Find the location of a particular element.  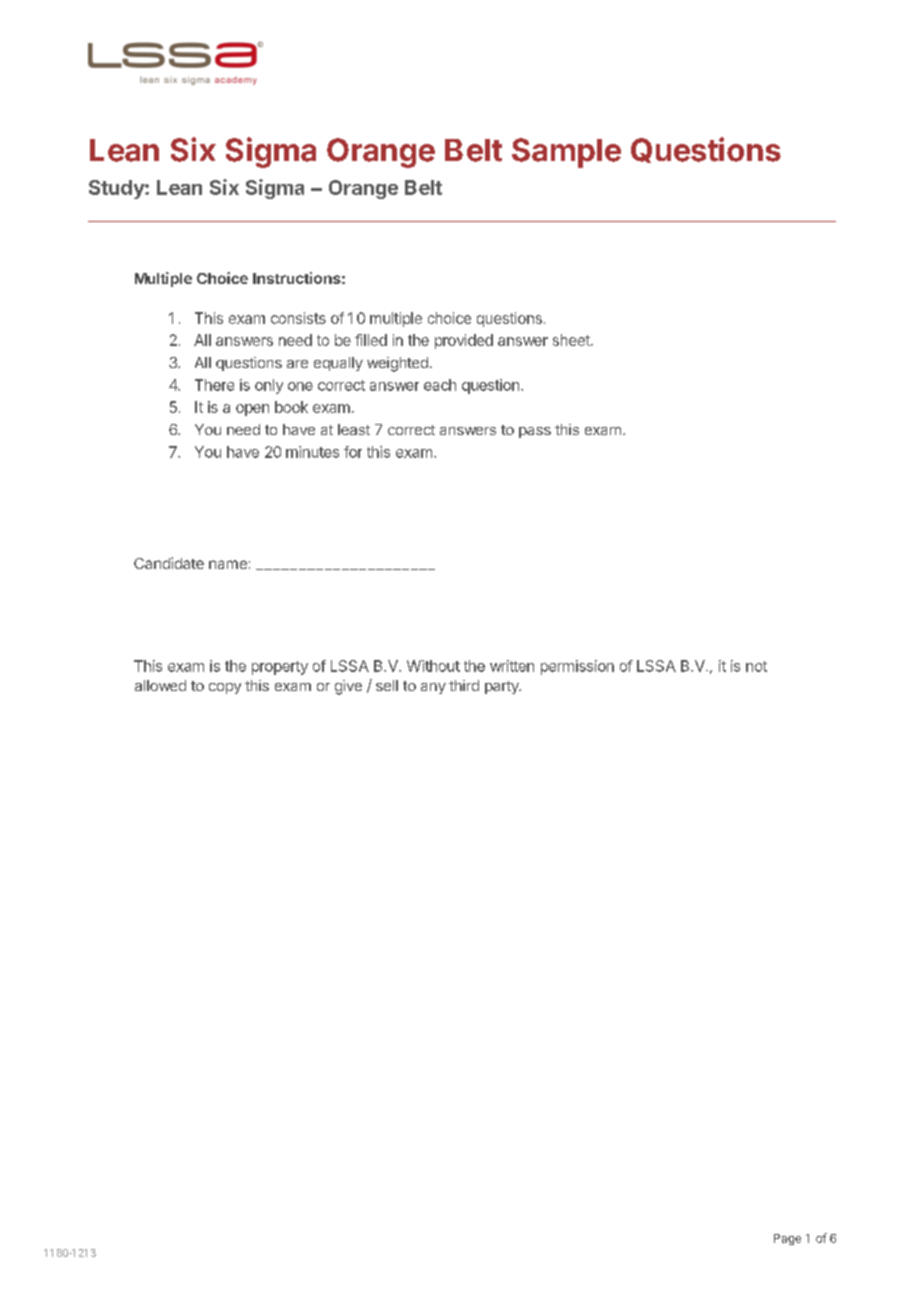

Sample is located at coordinates (566, 153).
